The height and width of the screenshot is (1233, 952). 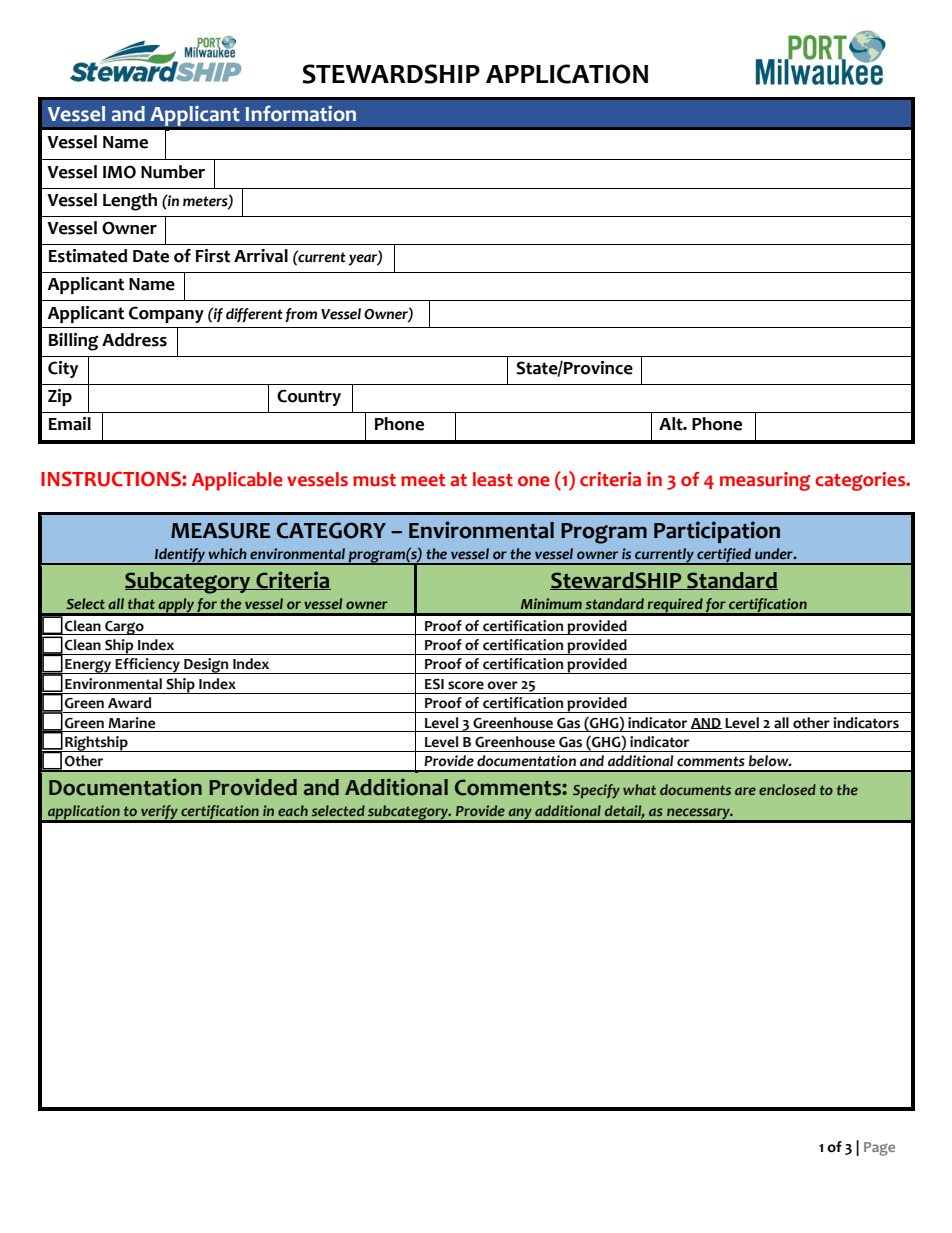 What do you see at coordinates (301, 315) in the screenshot?
I see `from` at bounding box center [301, 315].
